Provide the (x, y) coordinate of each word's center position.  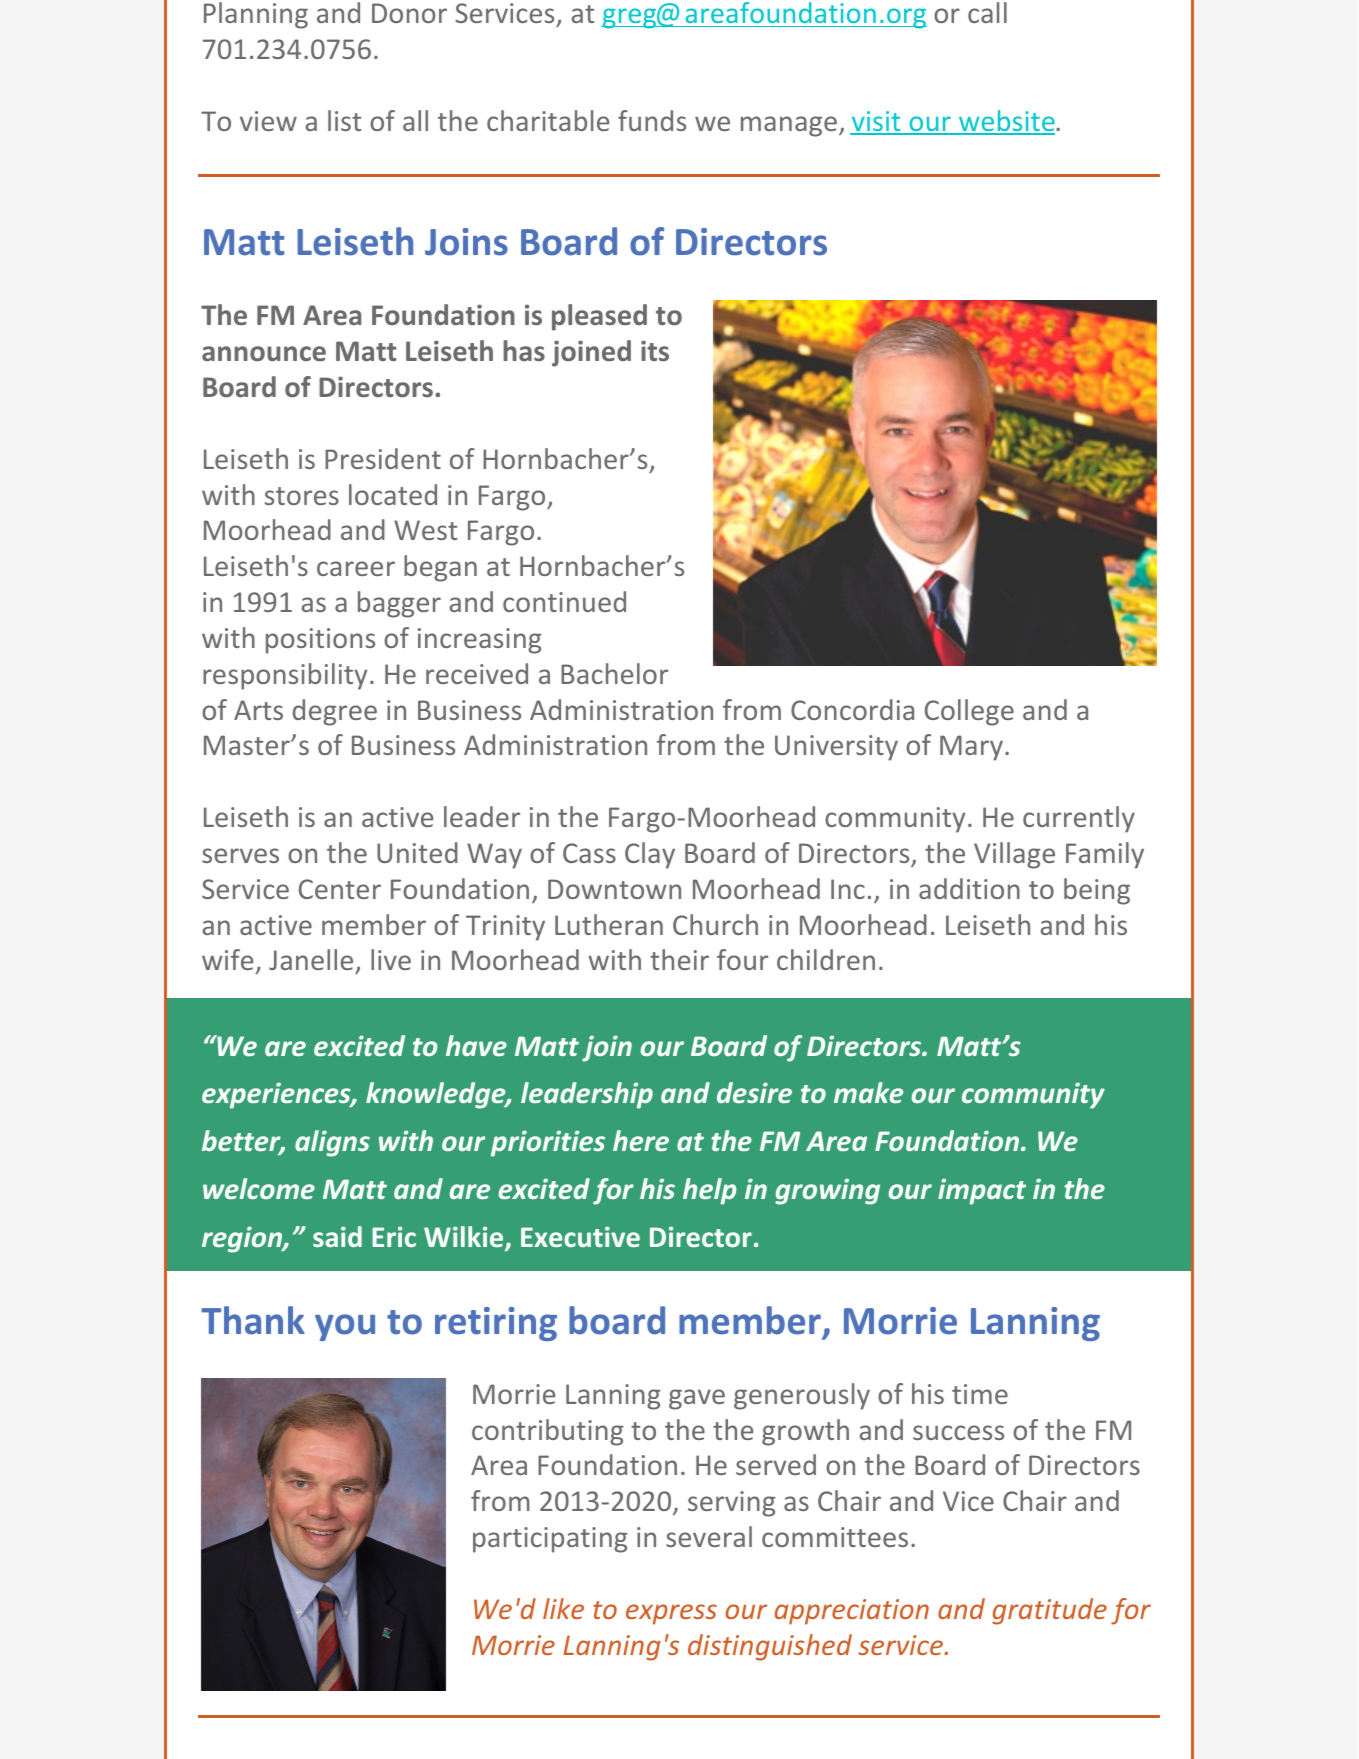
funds (652, 120)
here (641, 1140)
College (969, 712)
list (344, 120)
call (987, 12)
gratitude (1049, 1611)
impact (982, 1191)
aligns (332, 1143)
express (671, 1614)
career (356, 568)
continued (564, 601)
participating (550, 1540)
